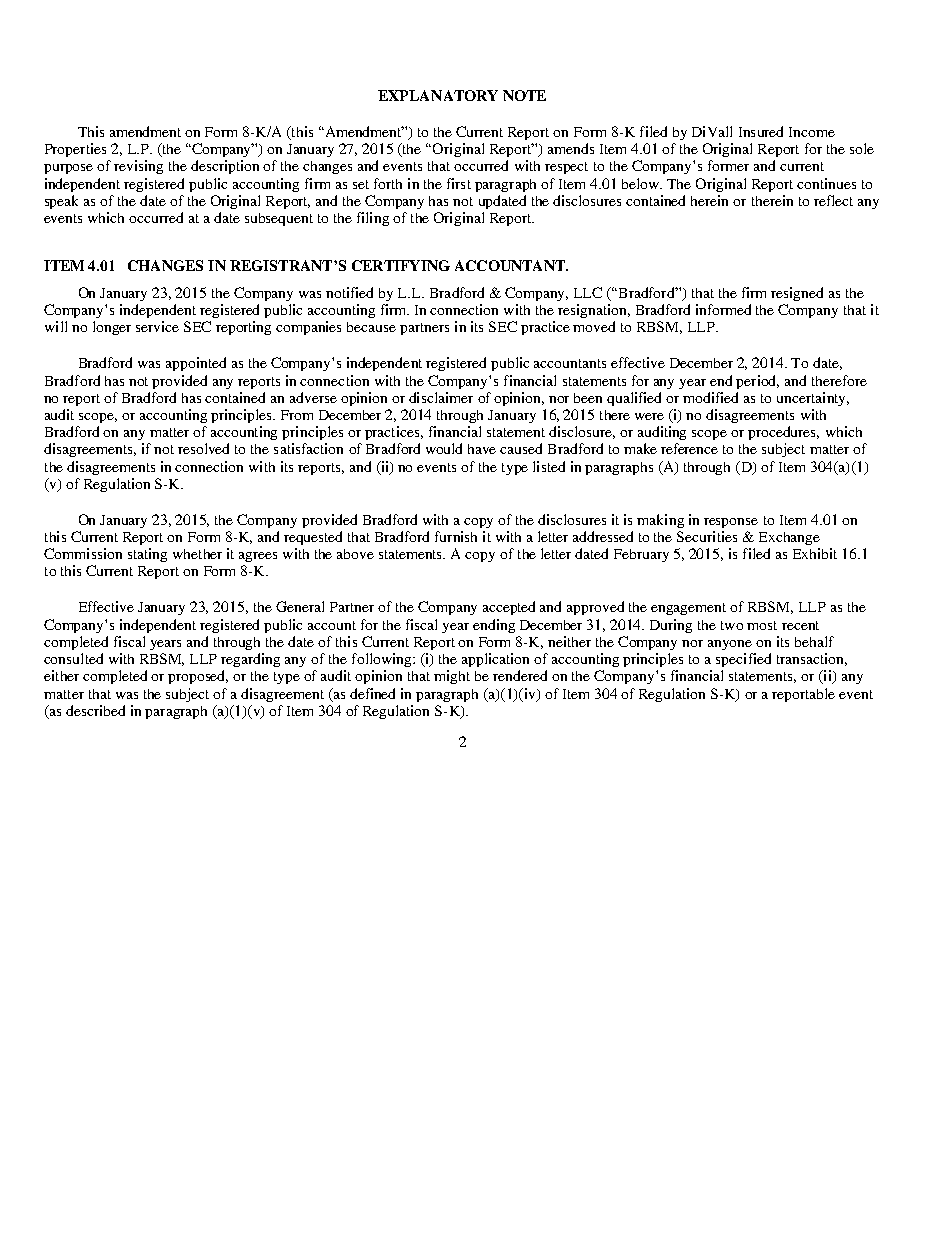  Describe the element at coordinates (147, 555) in the screenshot. I see `stating` at that location.
